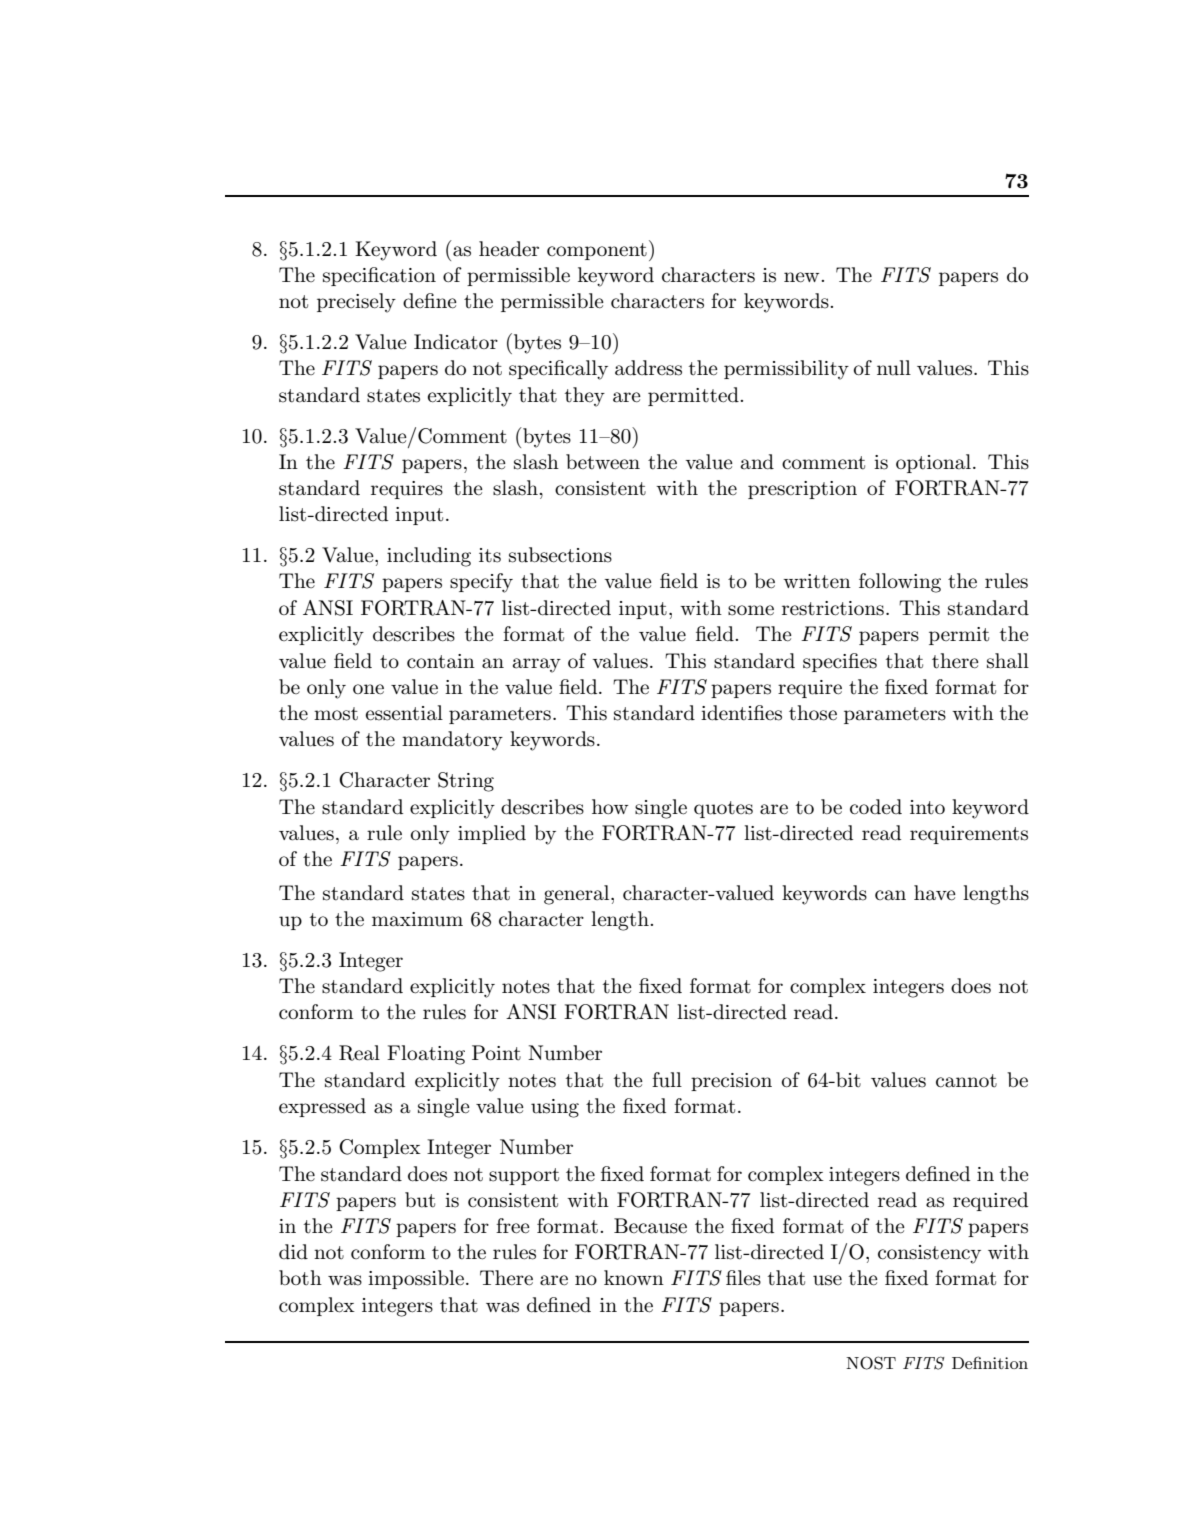 The height and width of the document is (1536, 1187). I want to click on specification, so click(379, 276).
